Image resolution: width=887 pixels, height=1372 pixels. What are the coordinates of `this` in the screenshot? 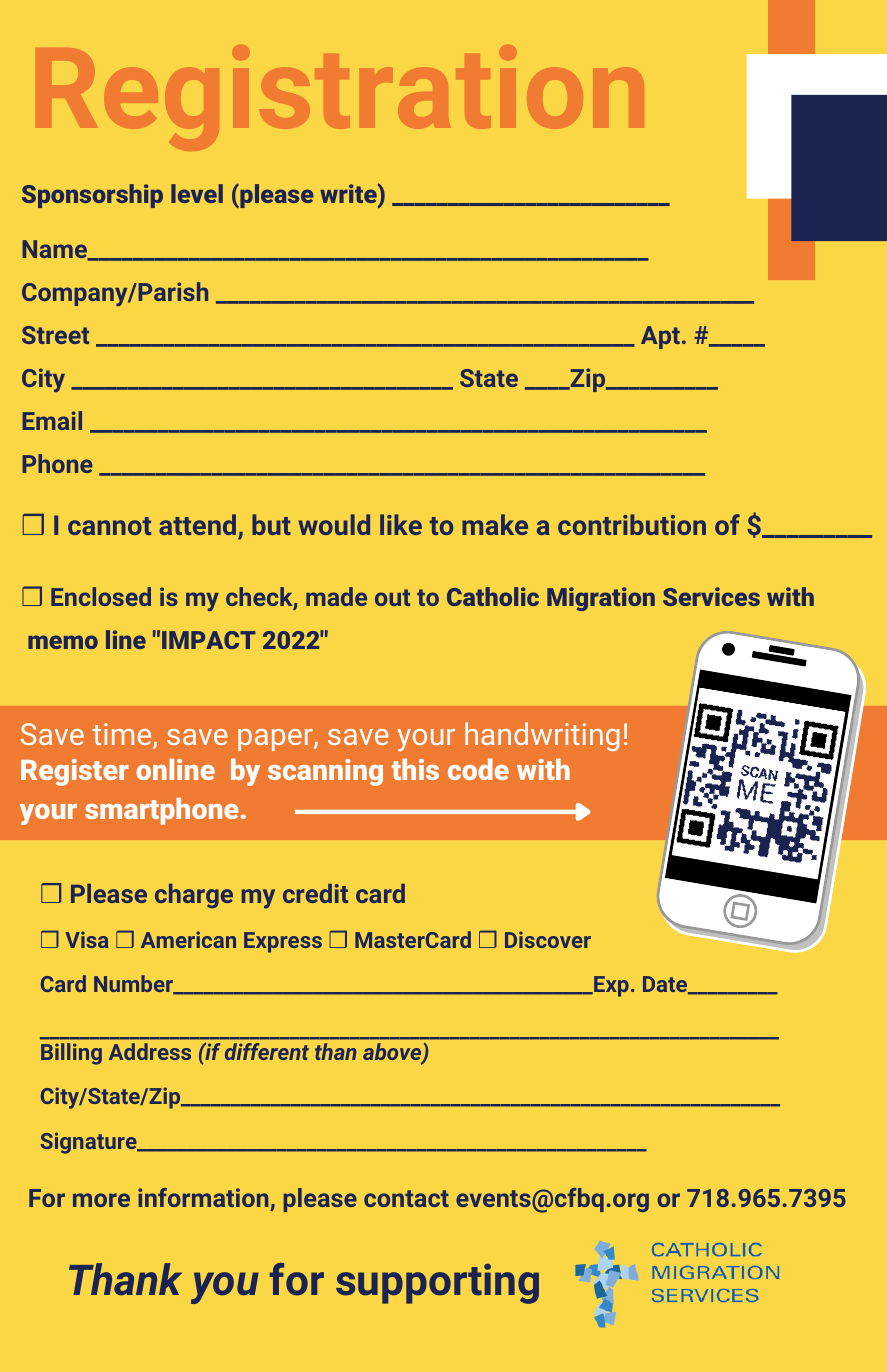 It's located at (415, 769).
